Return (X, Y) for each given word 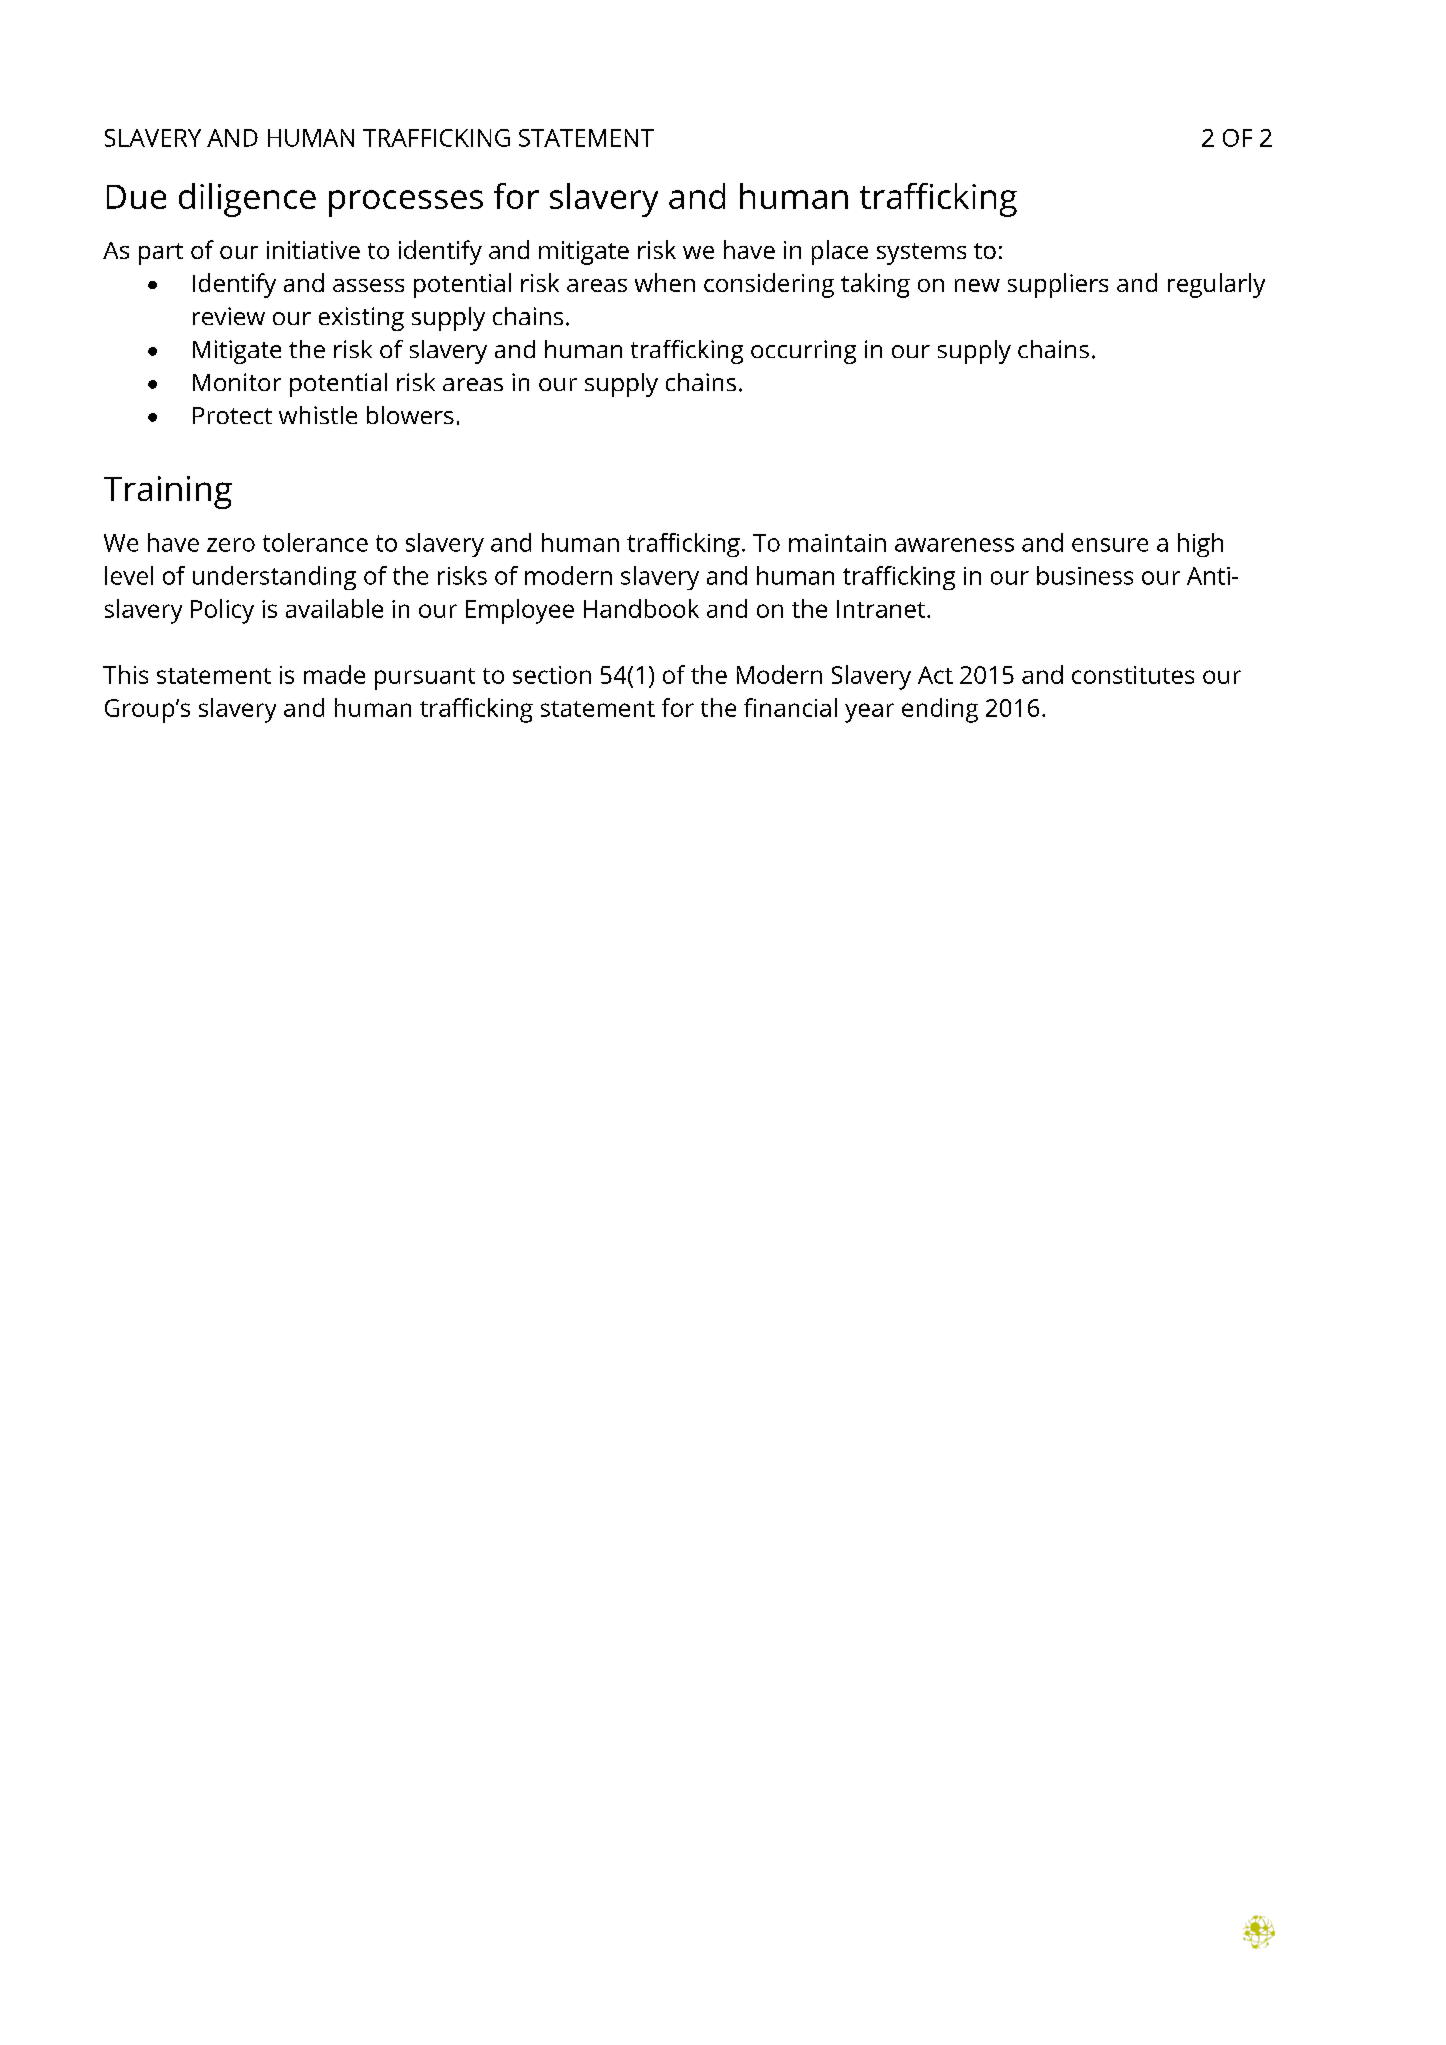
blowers (410, 415)
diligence (247, 200)
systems (921, 254)
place (840, 252)
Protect (232, 415)
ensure (1110, 545)
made (334, 674)
